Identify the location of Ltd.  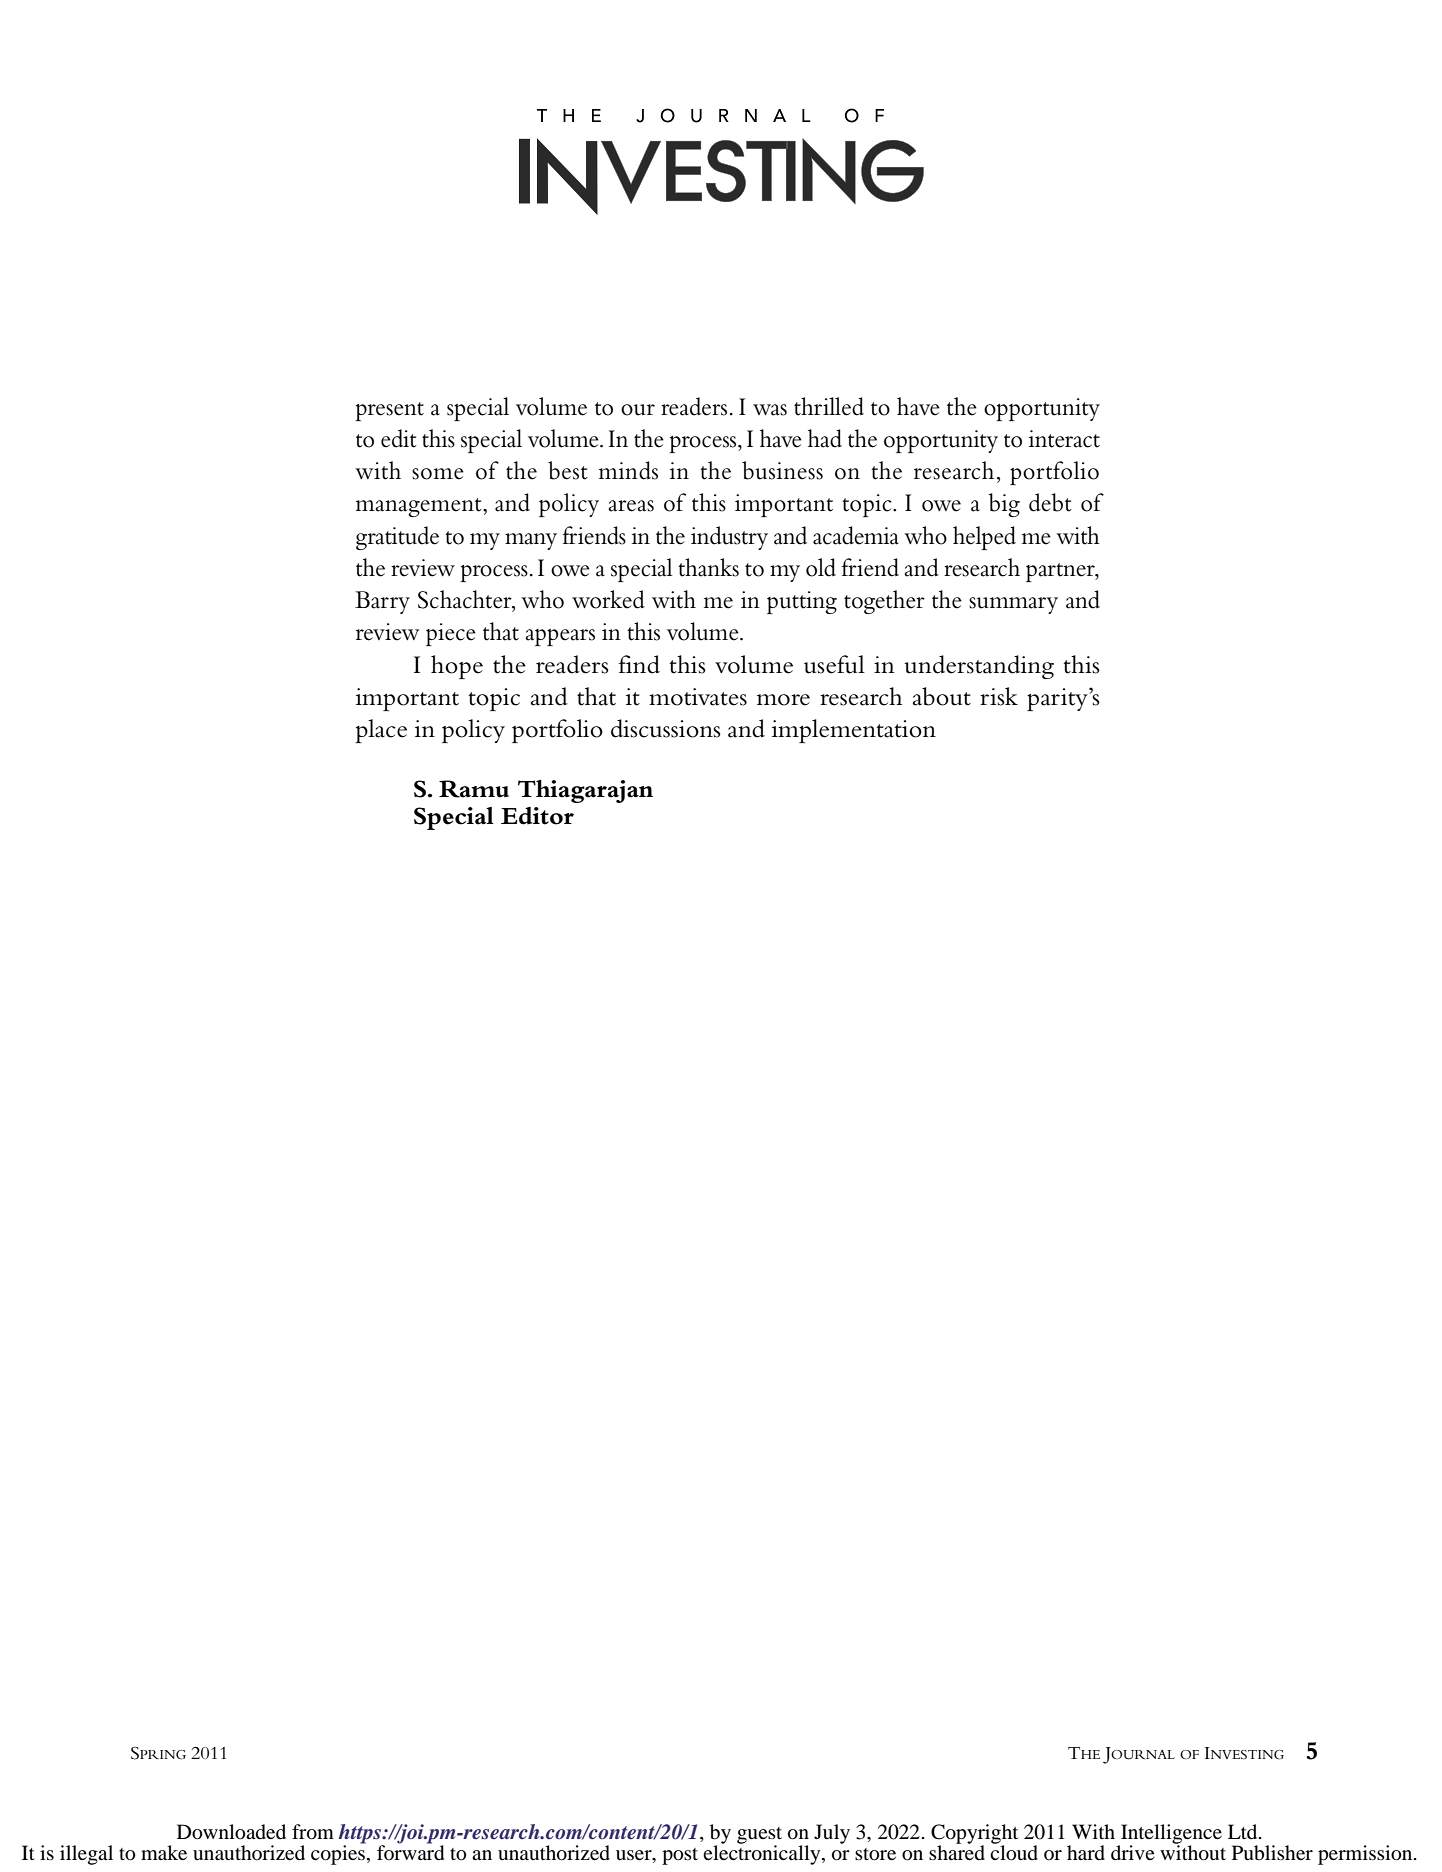
(1244, 1831).
